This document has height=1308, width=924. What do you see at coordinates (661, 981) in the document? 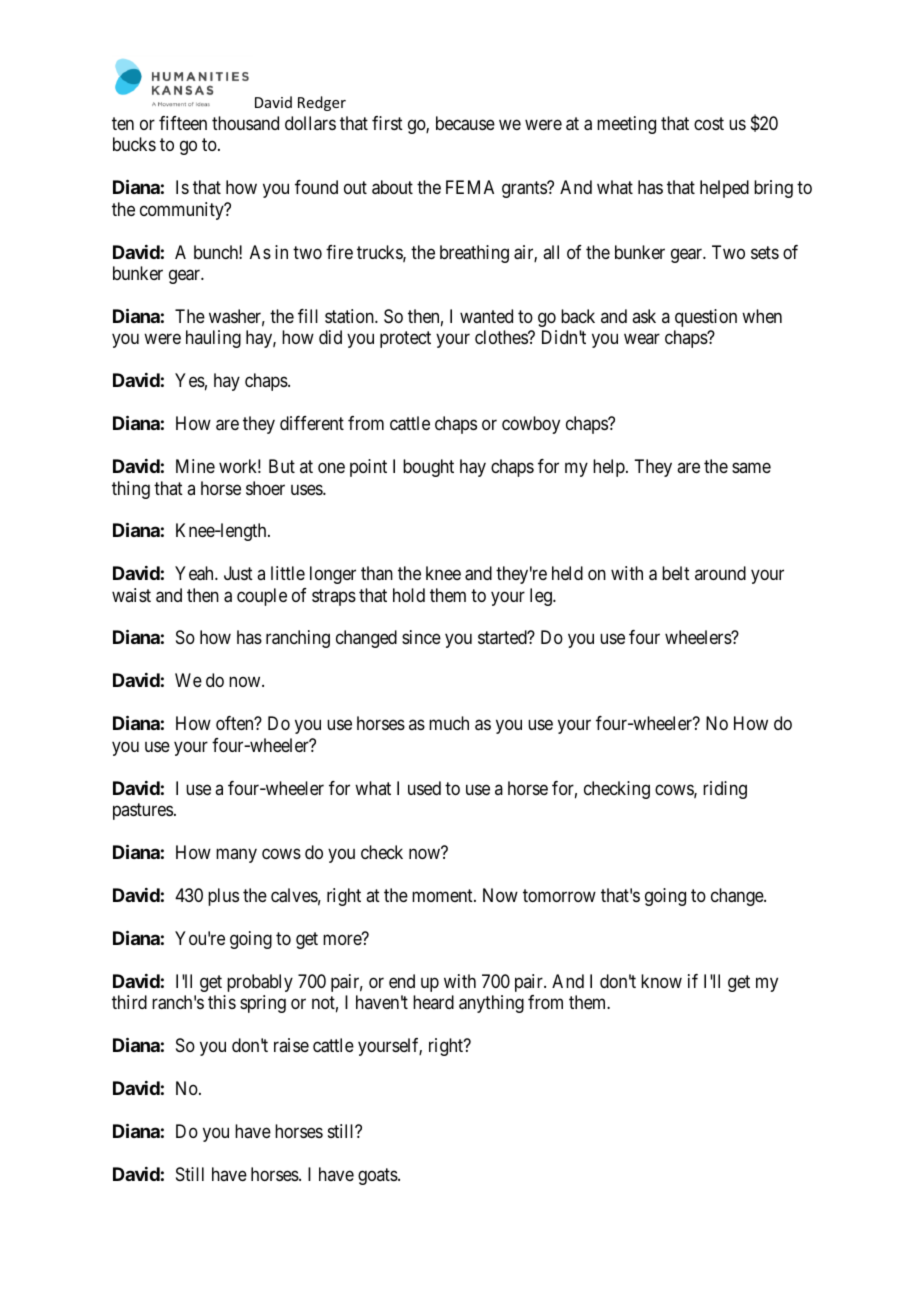
I see `know` at bounding box center [661, 981].
